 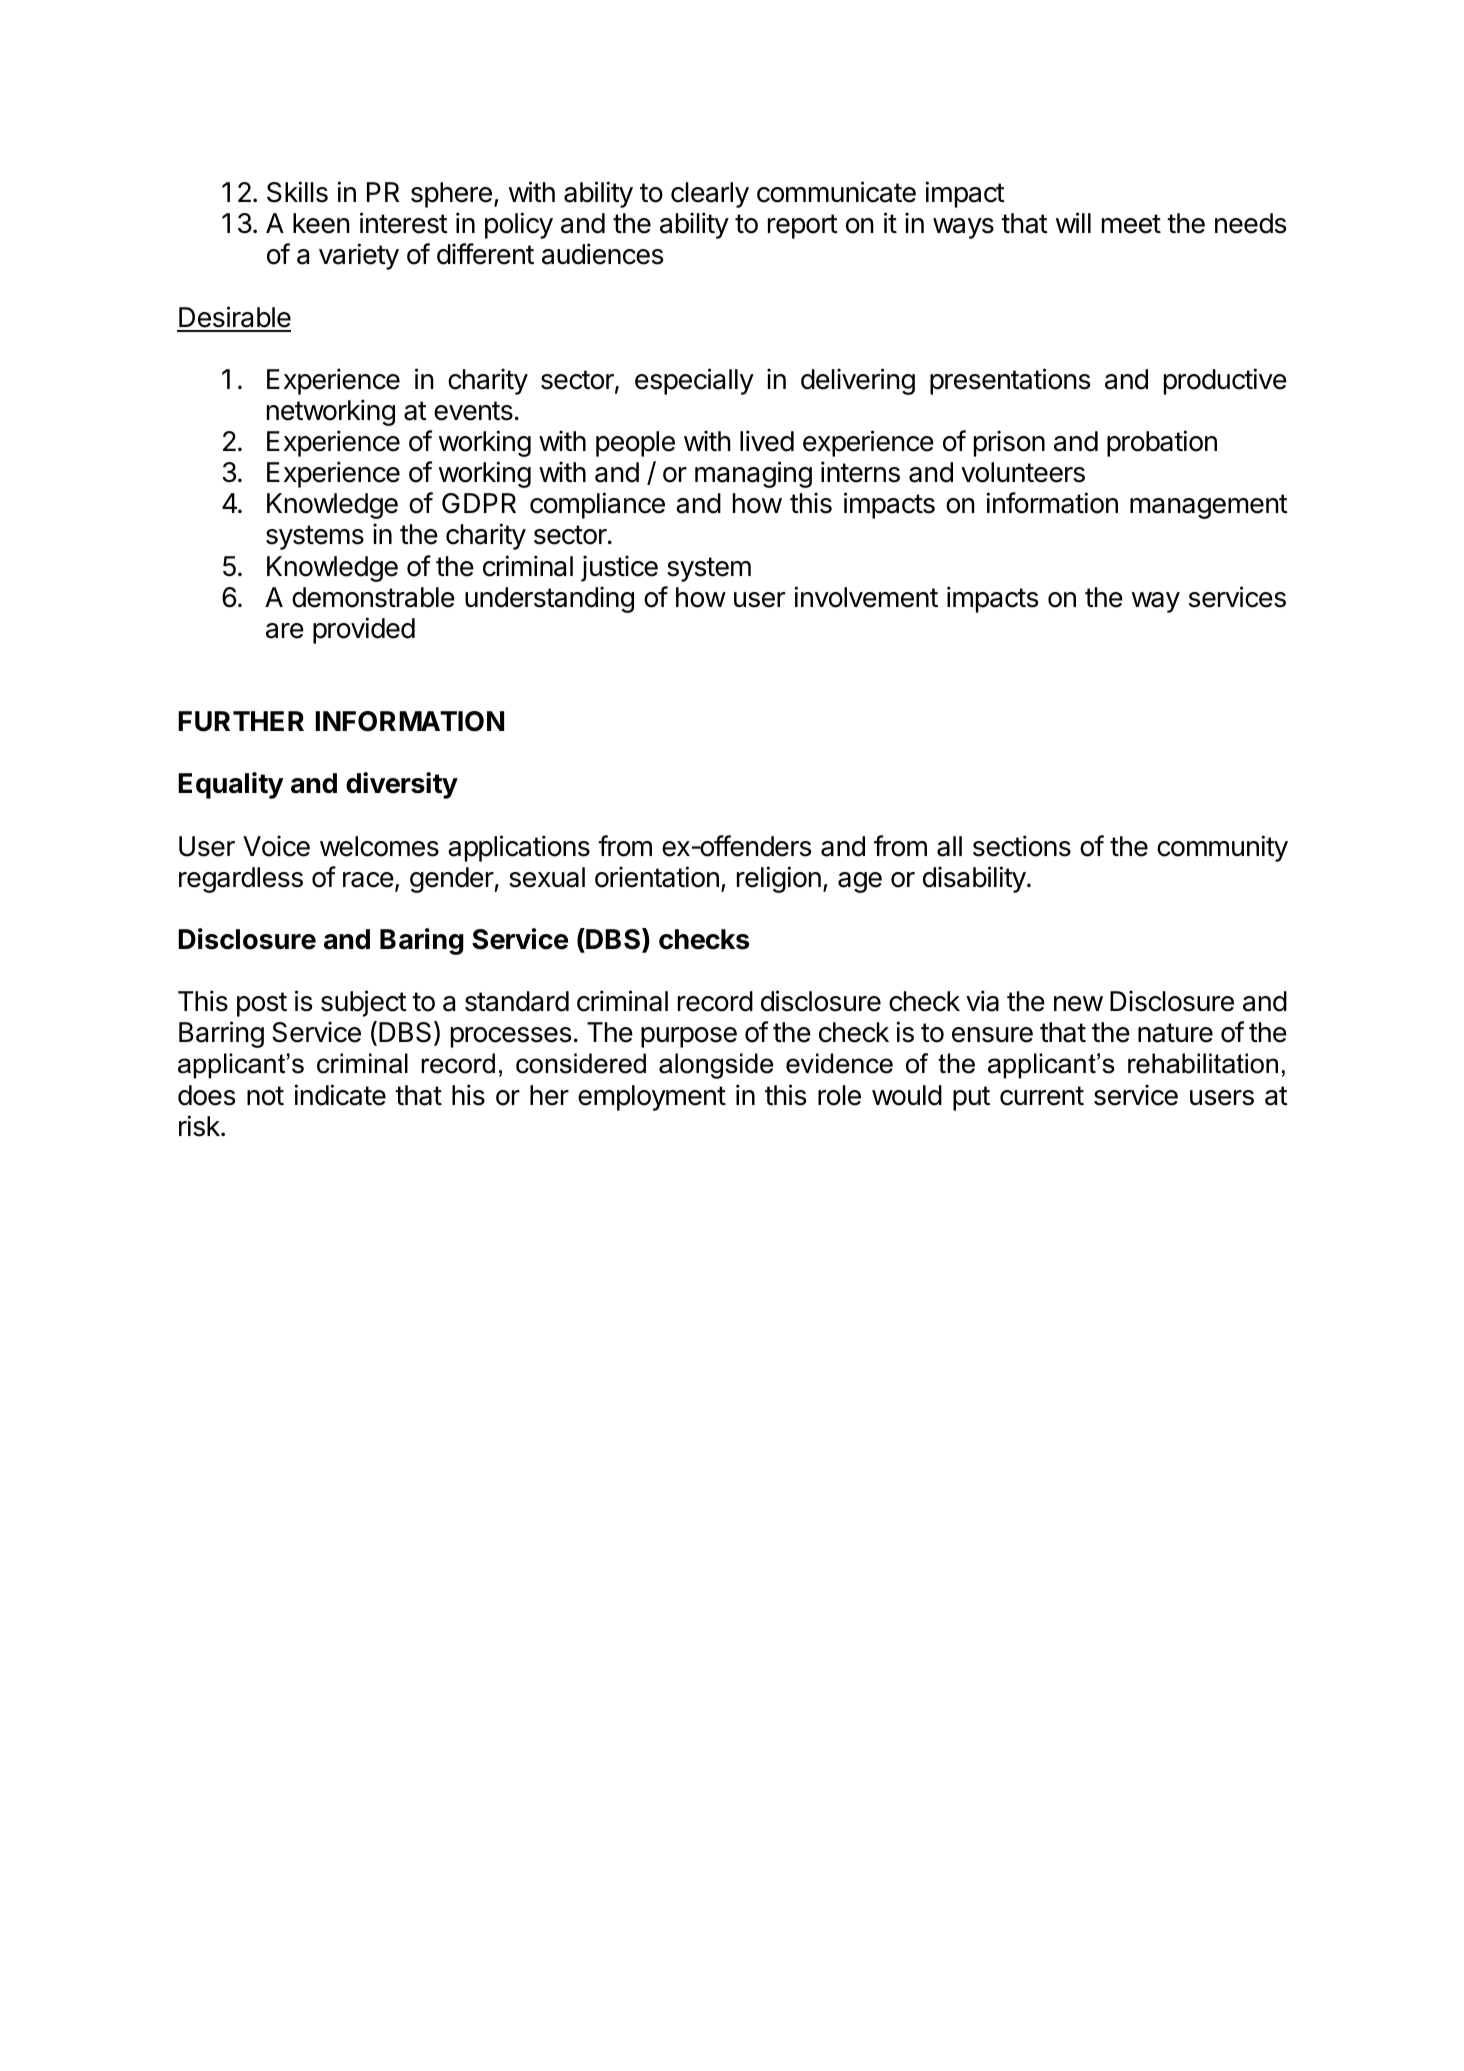 What do you see at coordinates (710, 195) in the screenshot?
I see `clearly` at bounding box center [710, 195].
